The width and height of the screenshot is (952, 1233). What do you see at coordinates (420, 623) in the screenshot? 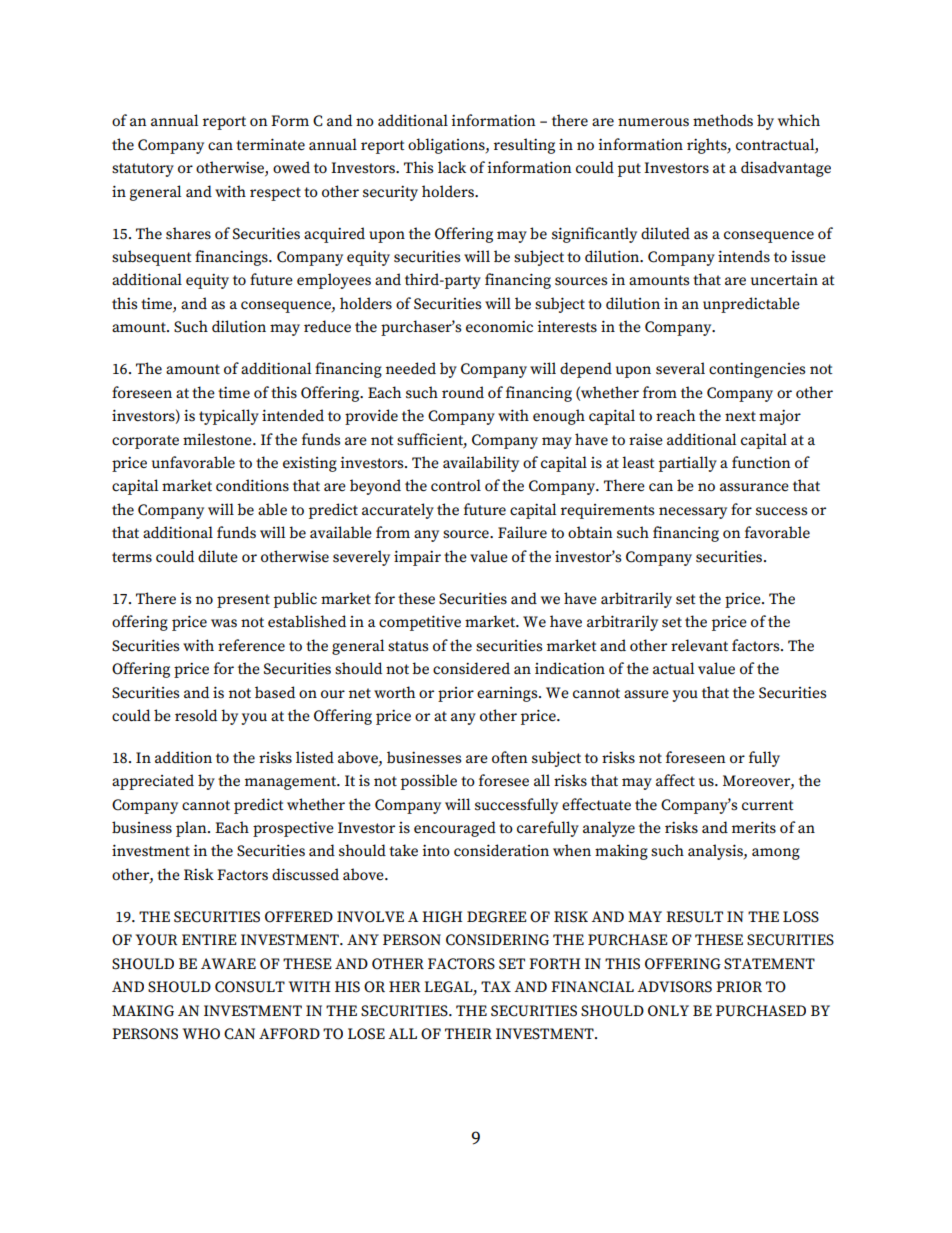
I see `competitive` at bounding box center [420, 623].
